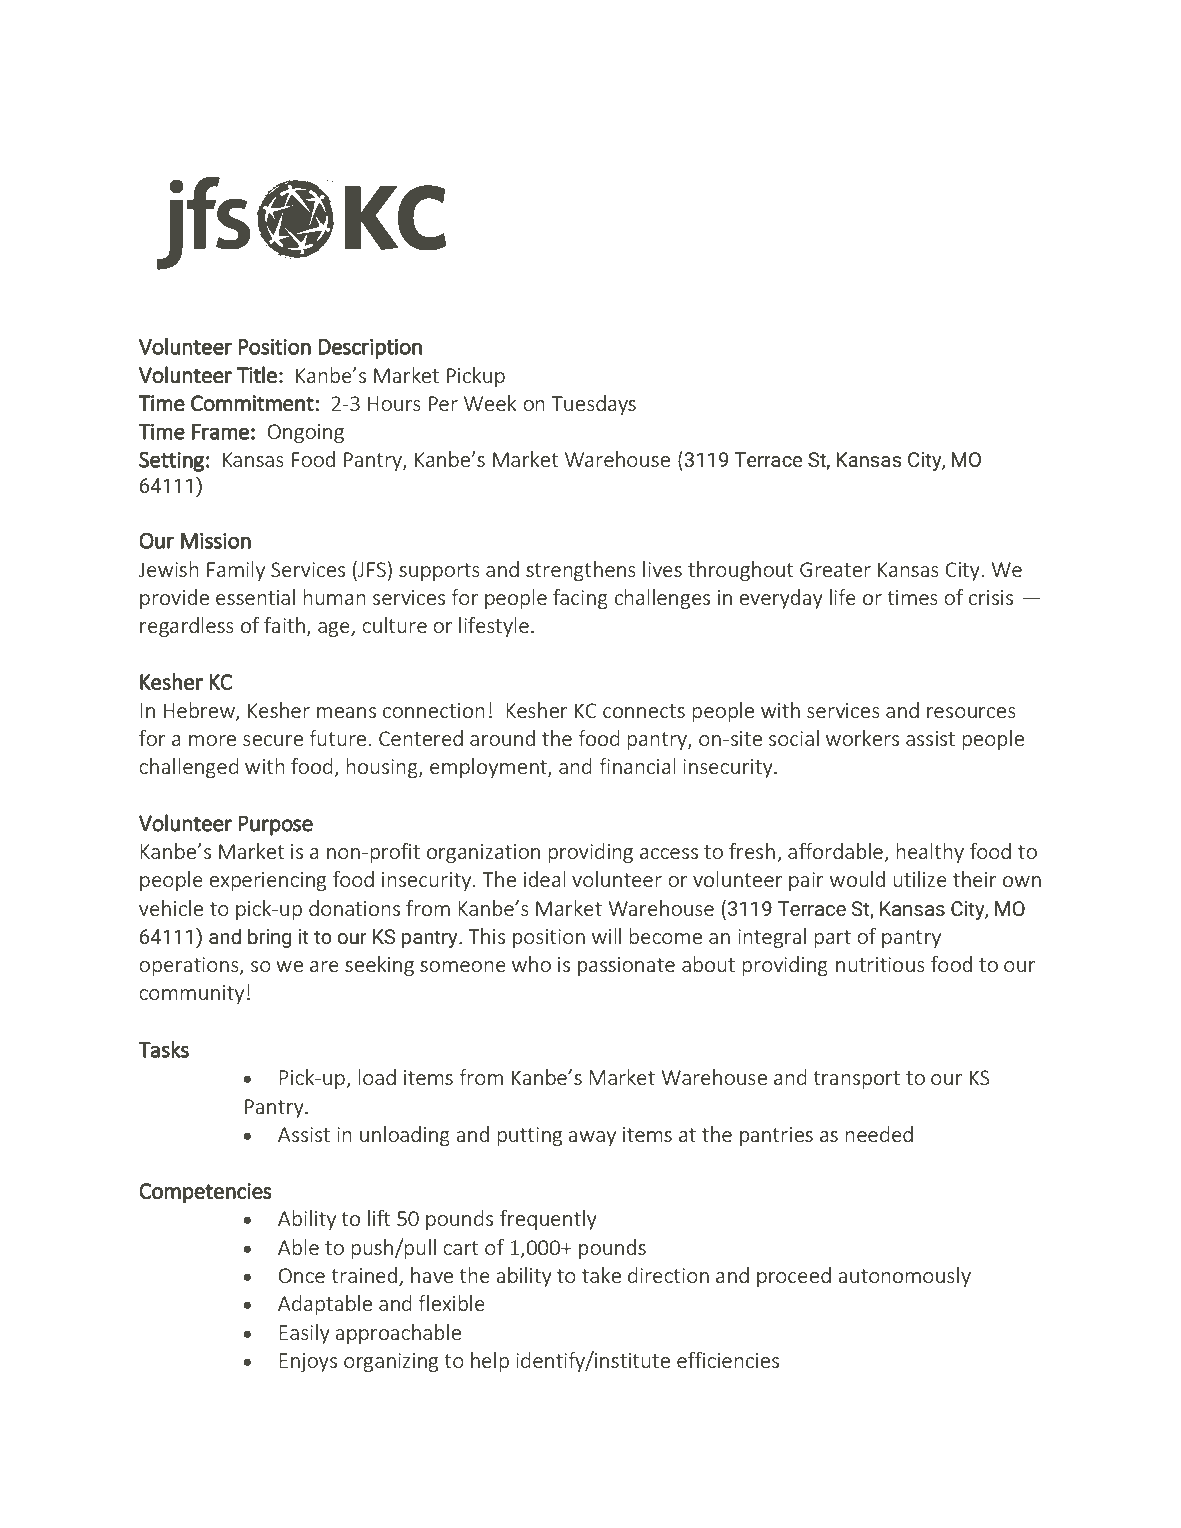  What do you see at coordinates (286, 626) in the document?
I see `faith` at bounding box center [286, 626].
